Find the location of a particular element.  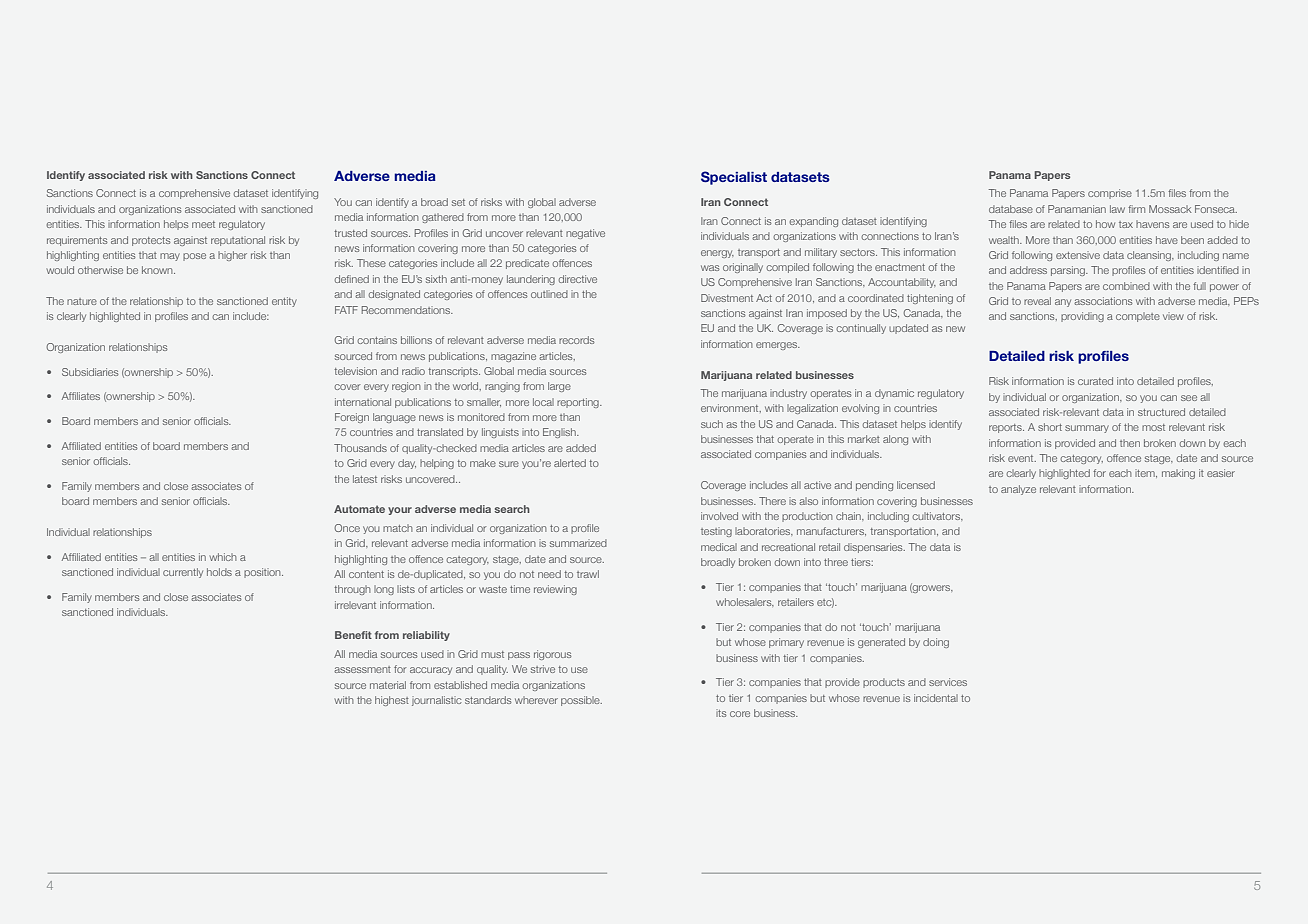

Subsidiaries is located at coordinates (90, 372).
